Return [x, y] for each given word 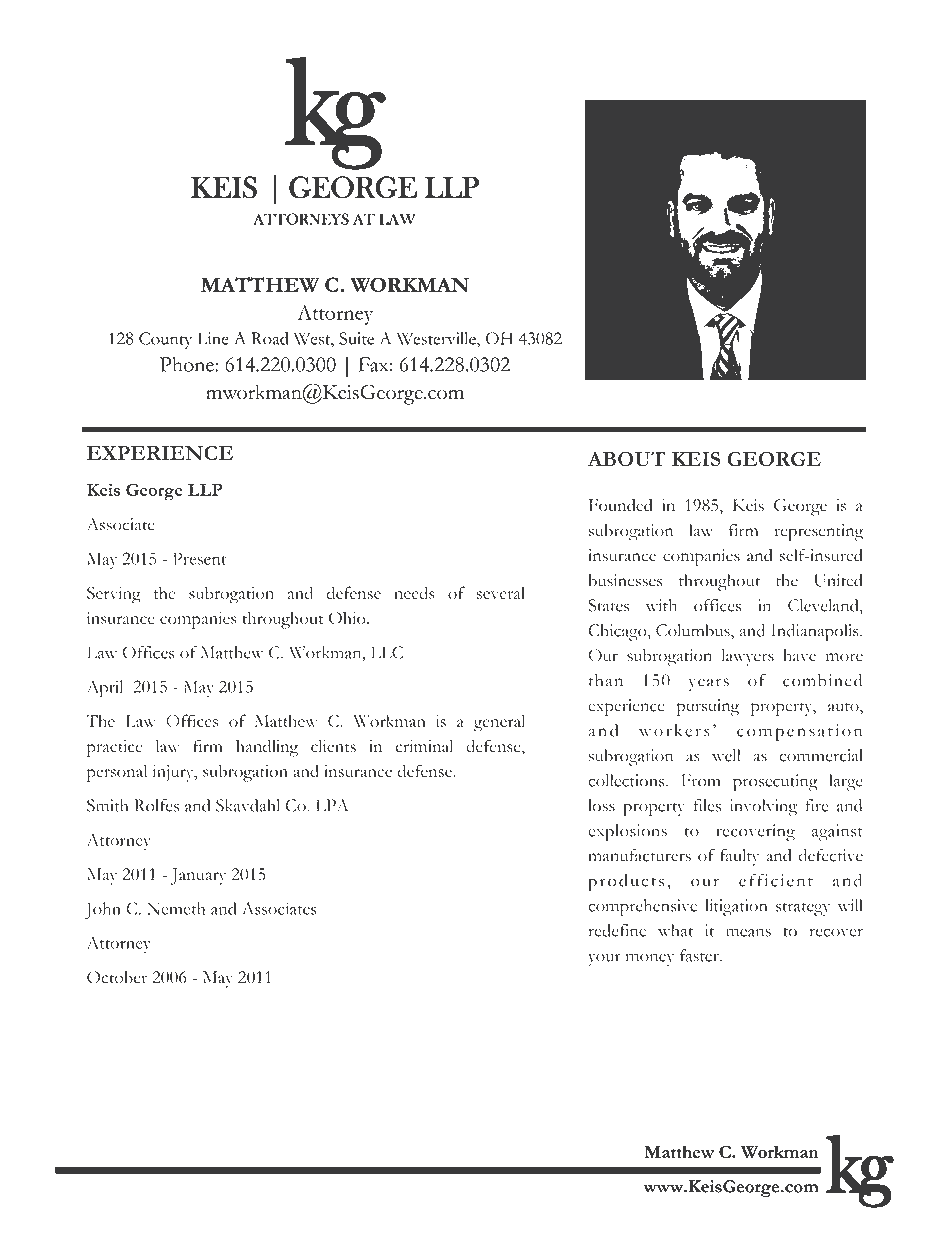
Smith [107, 805]
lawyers [748, 657]
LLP [205, 489]
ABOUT [627, 459]
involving [763, 807]
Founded [621, 505]
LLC [387, 652]
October [117, 977]
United [838, 580]
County [165, 340]
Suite [356, 338]
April [104, 689]
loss [602, 805]
